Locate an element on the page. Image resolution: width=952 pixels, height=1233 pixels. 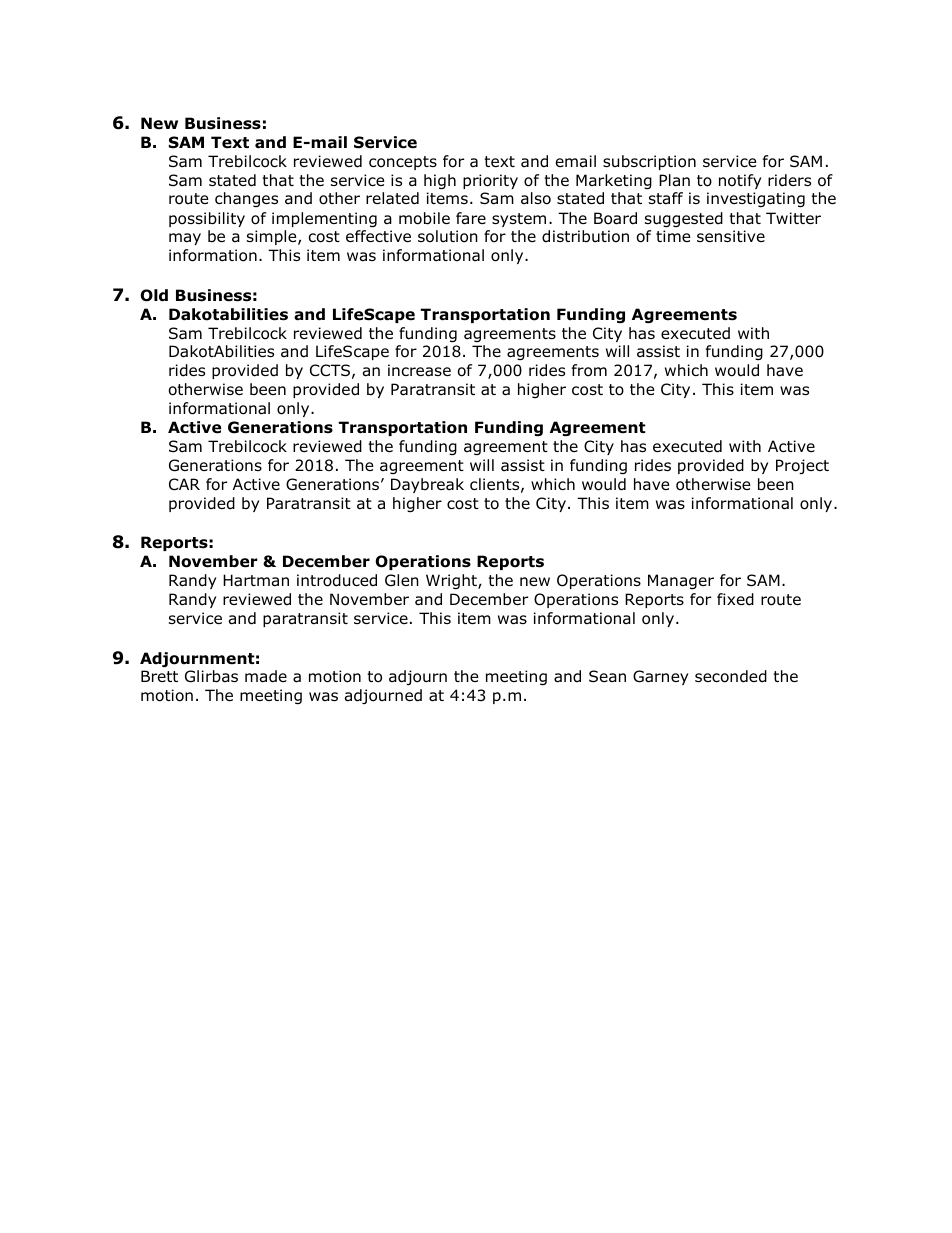
Project is located at coordinates (802, 466).
